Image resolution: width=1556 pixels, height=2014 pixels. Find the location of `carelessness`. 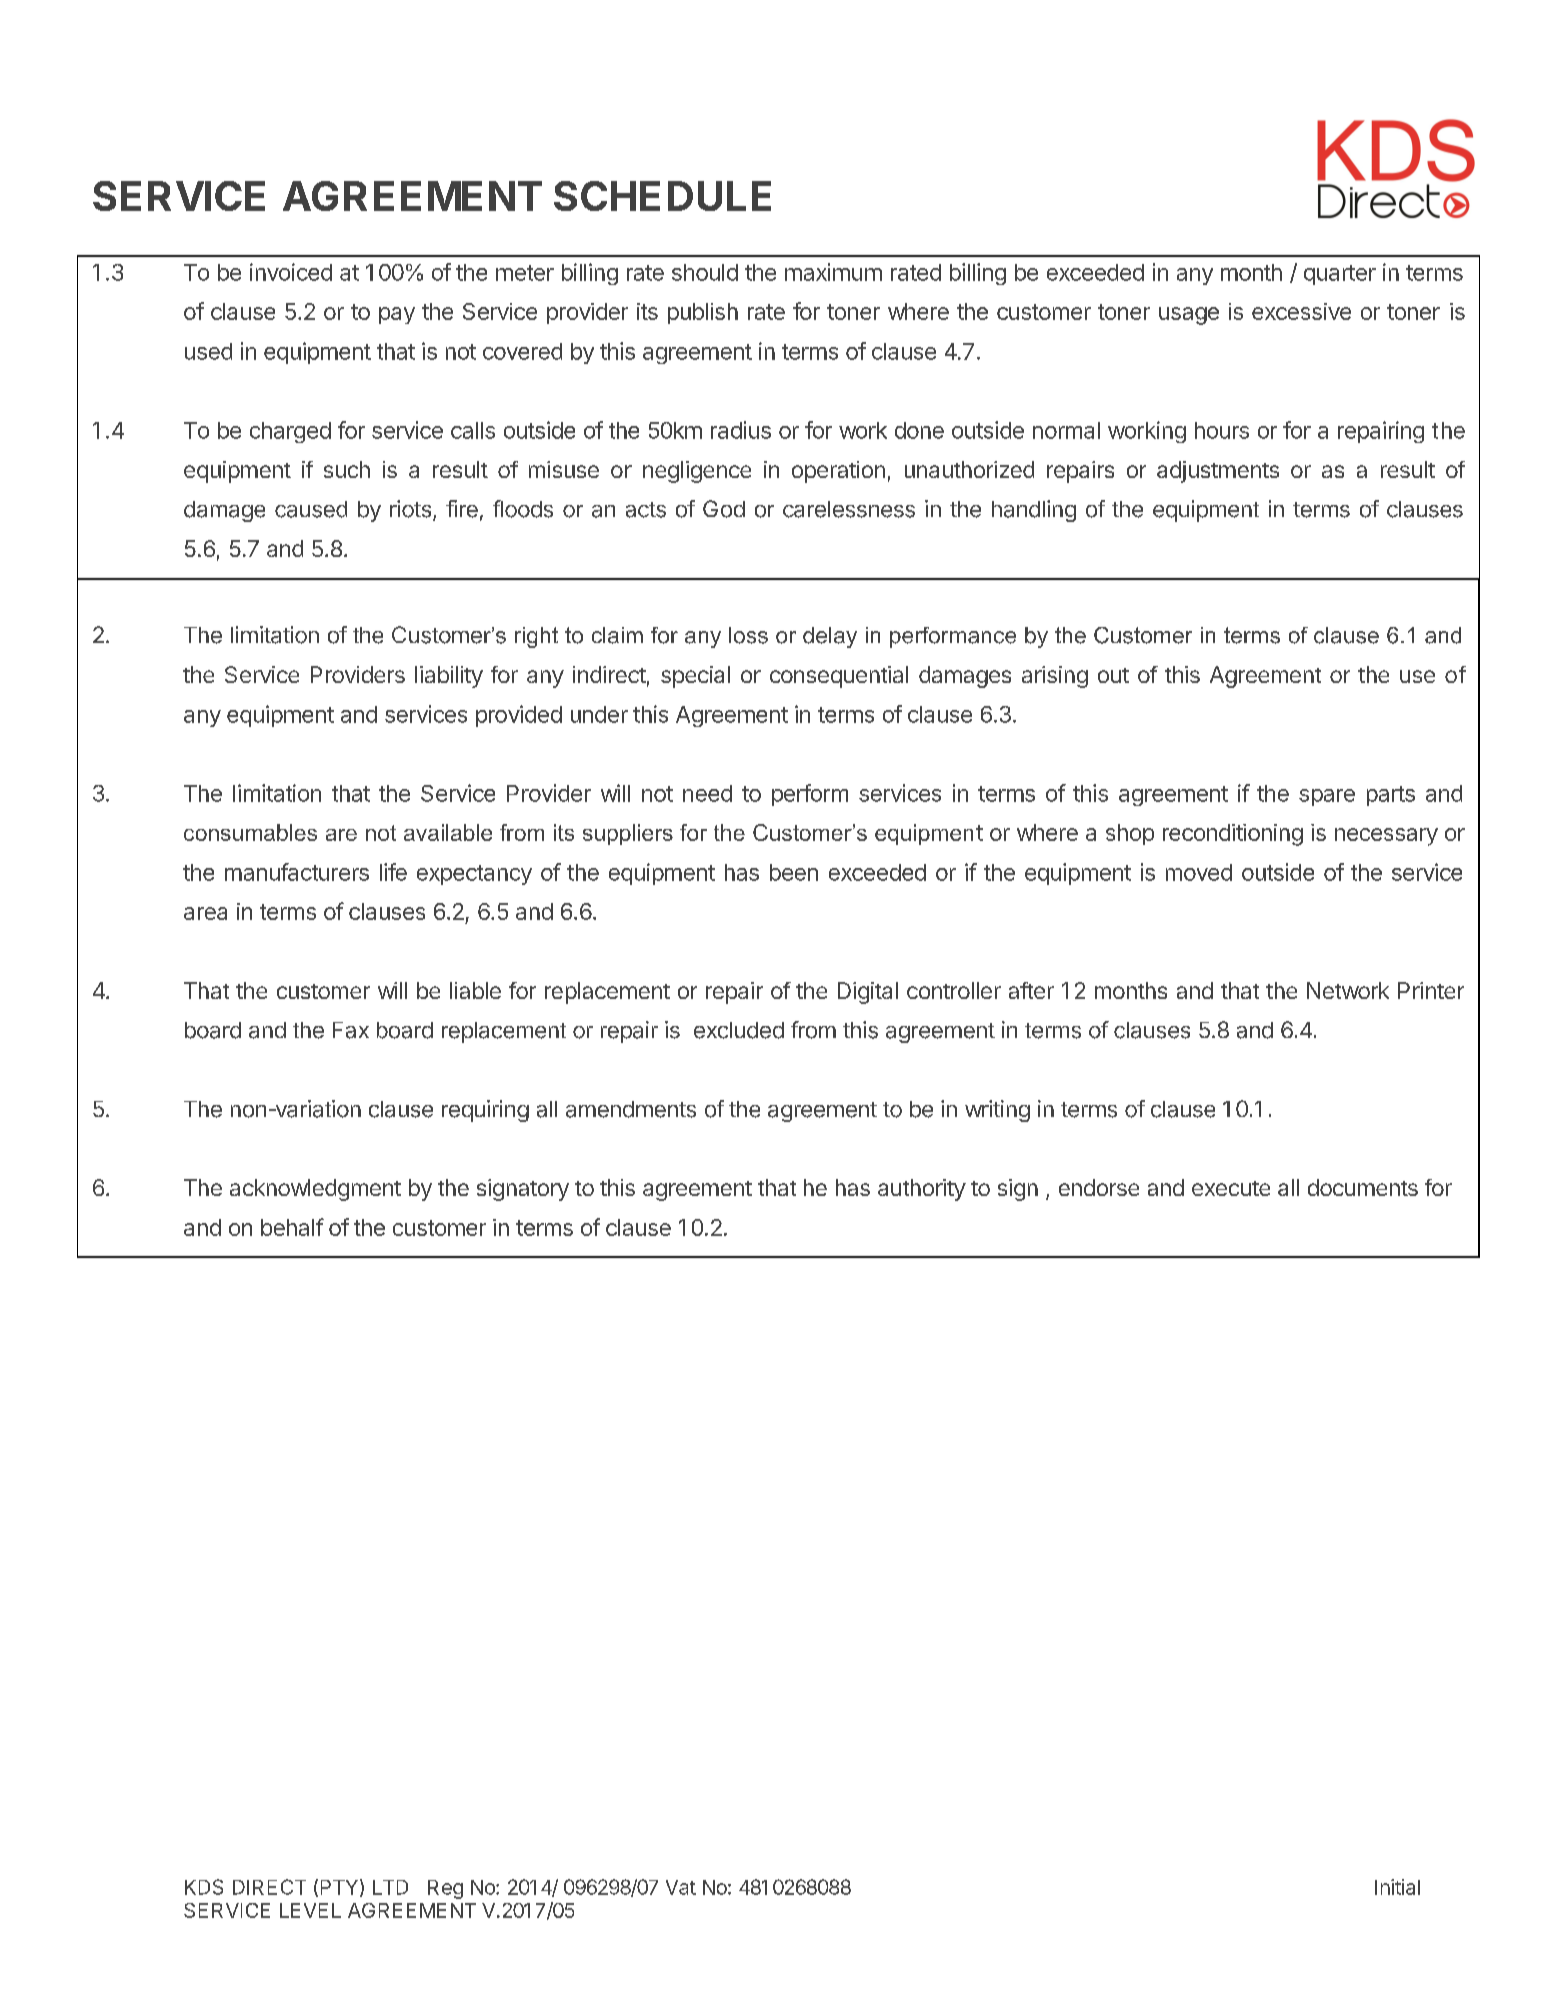

carelessness is located at coordinates (849, 509).
